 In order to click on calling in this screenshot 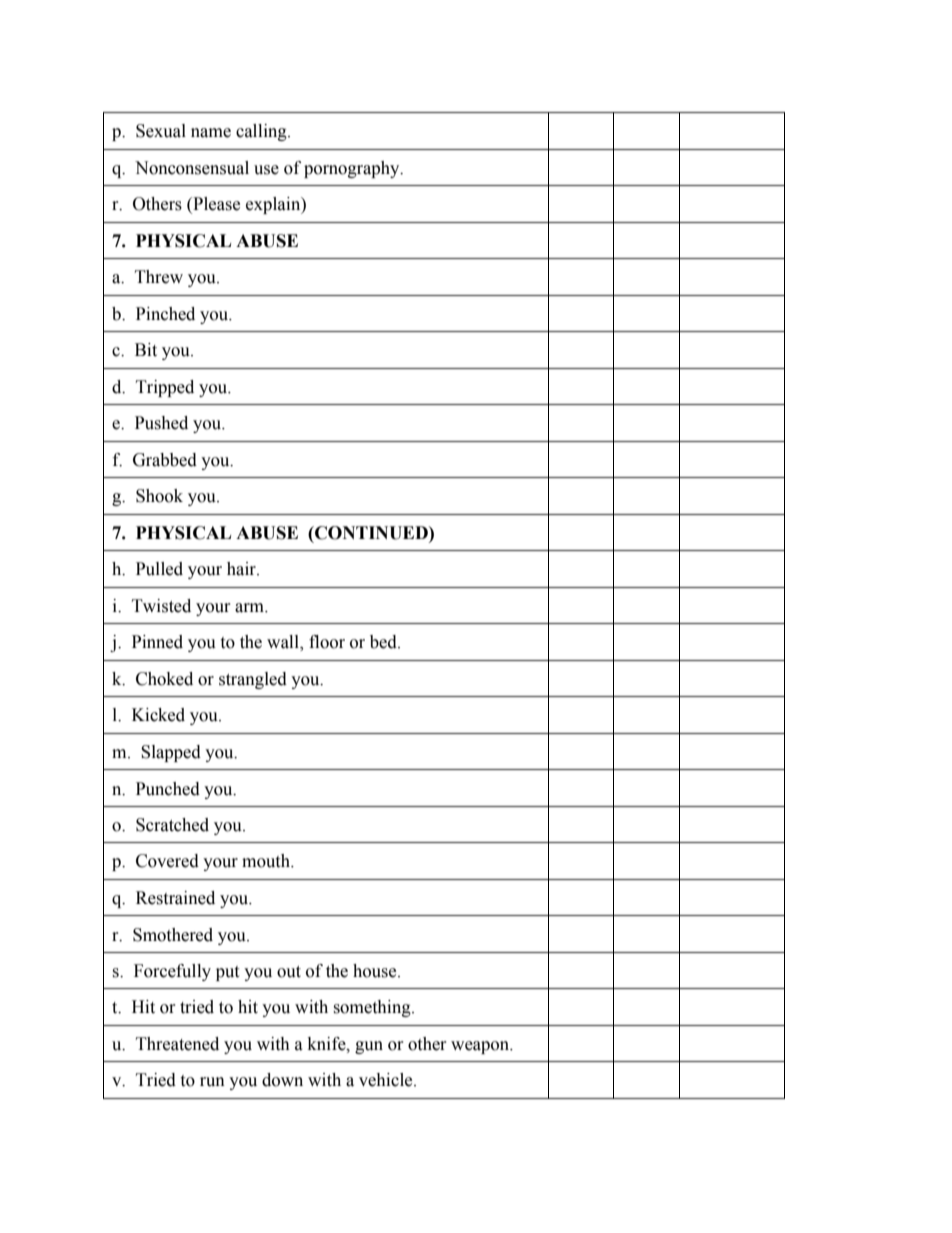, I will do `click(262, 132)`.
